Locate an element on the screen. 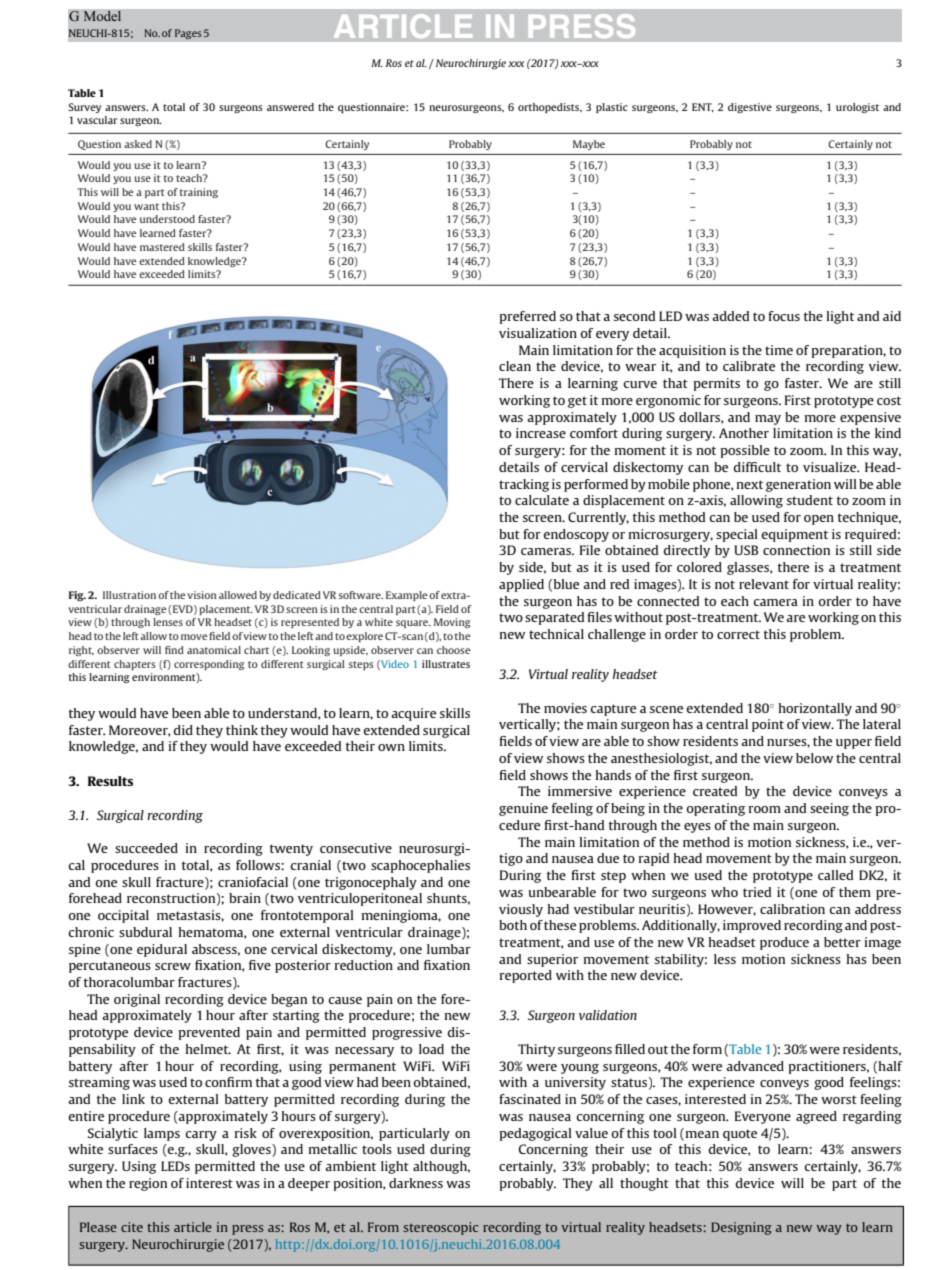 The height and width of the screenshot is (1270, 952). orthopedists is located at coordinates (550, 108).
